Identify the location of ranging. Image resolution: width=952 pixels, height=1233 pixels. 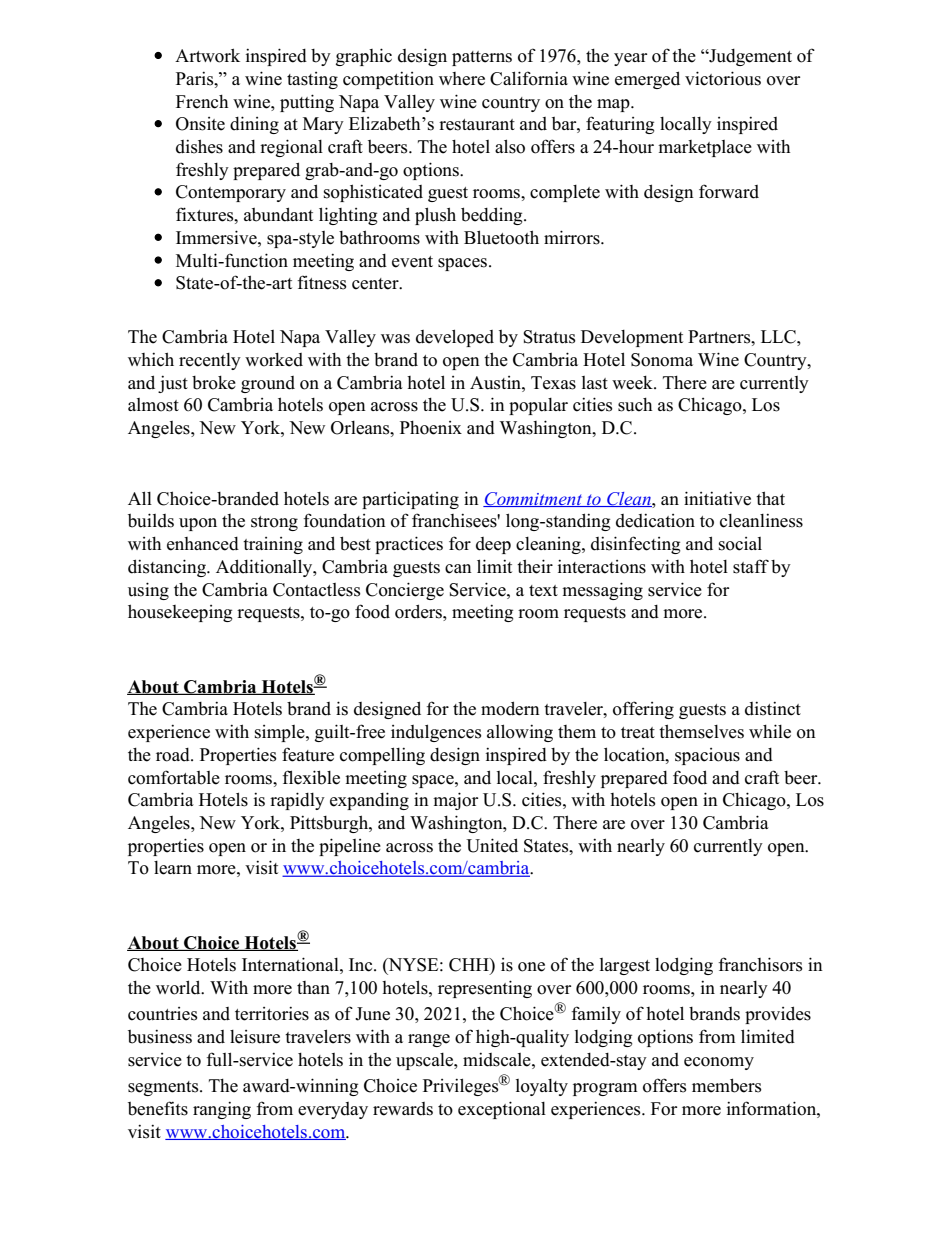
(222, 1110).
